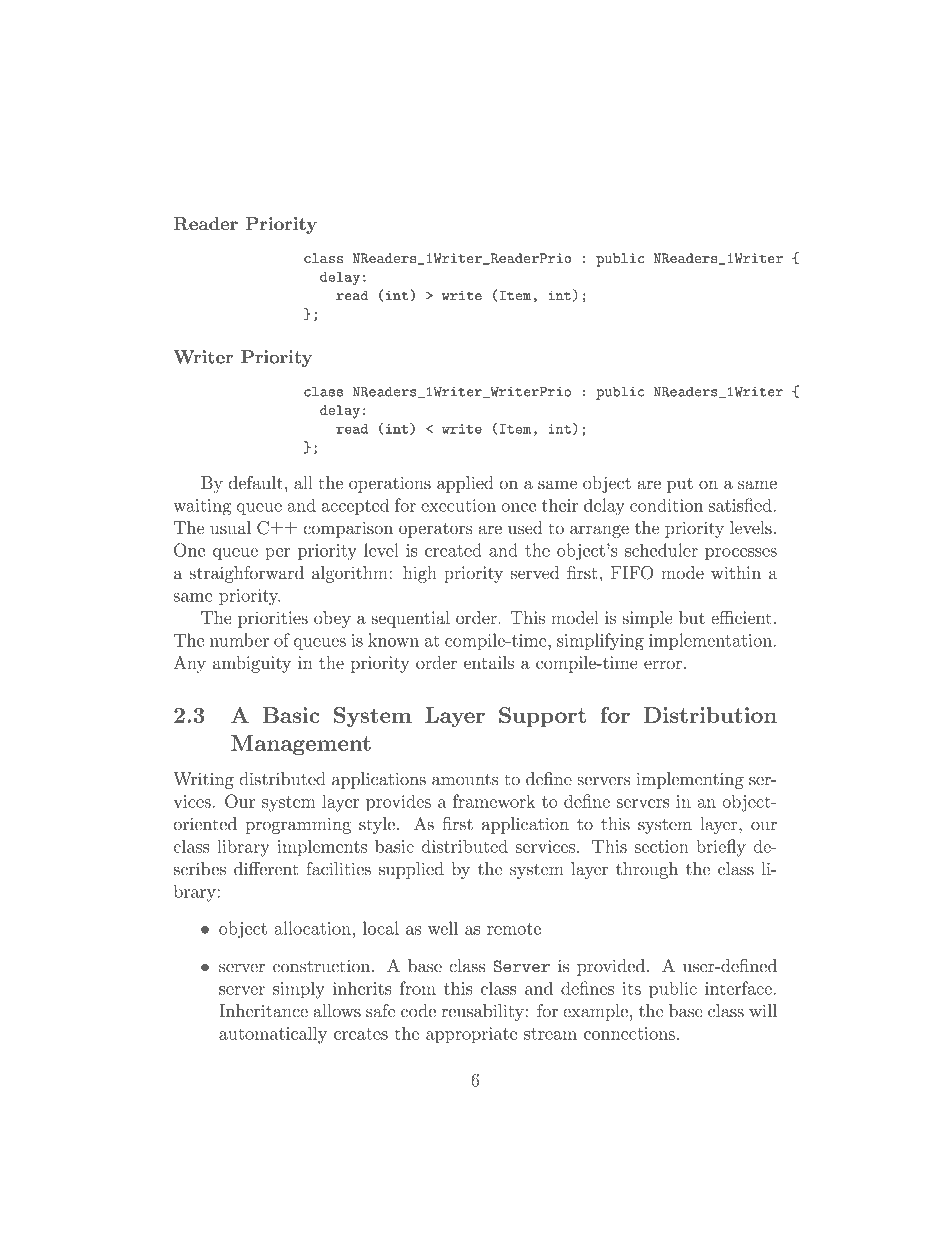  I want to click on will, so click(763, 1010).
